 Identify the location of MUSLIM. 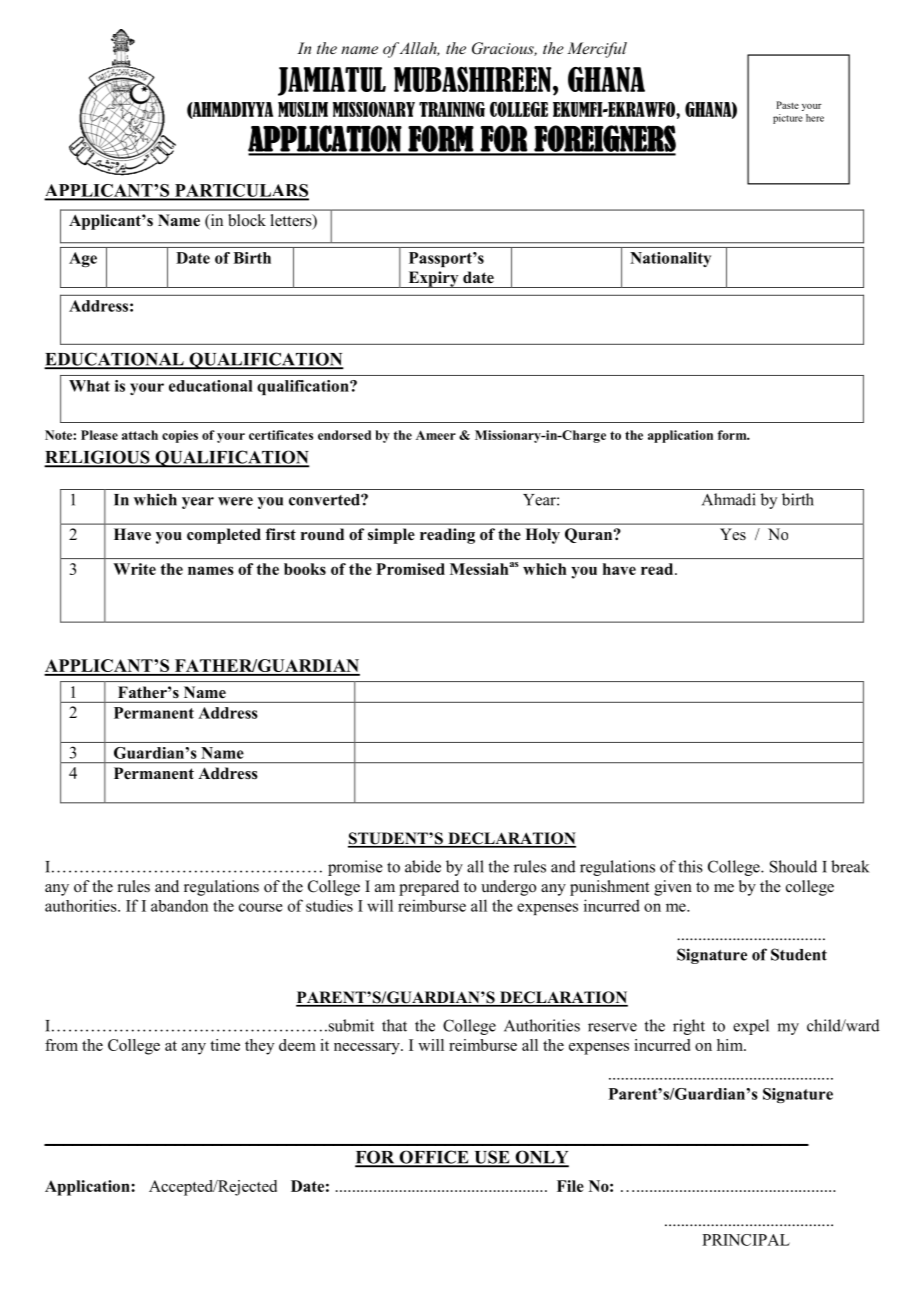
(303, 109).
